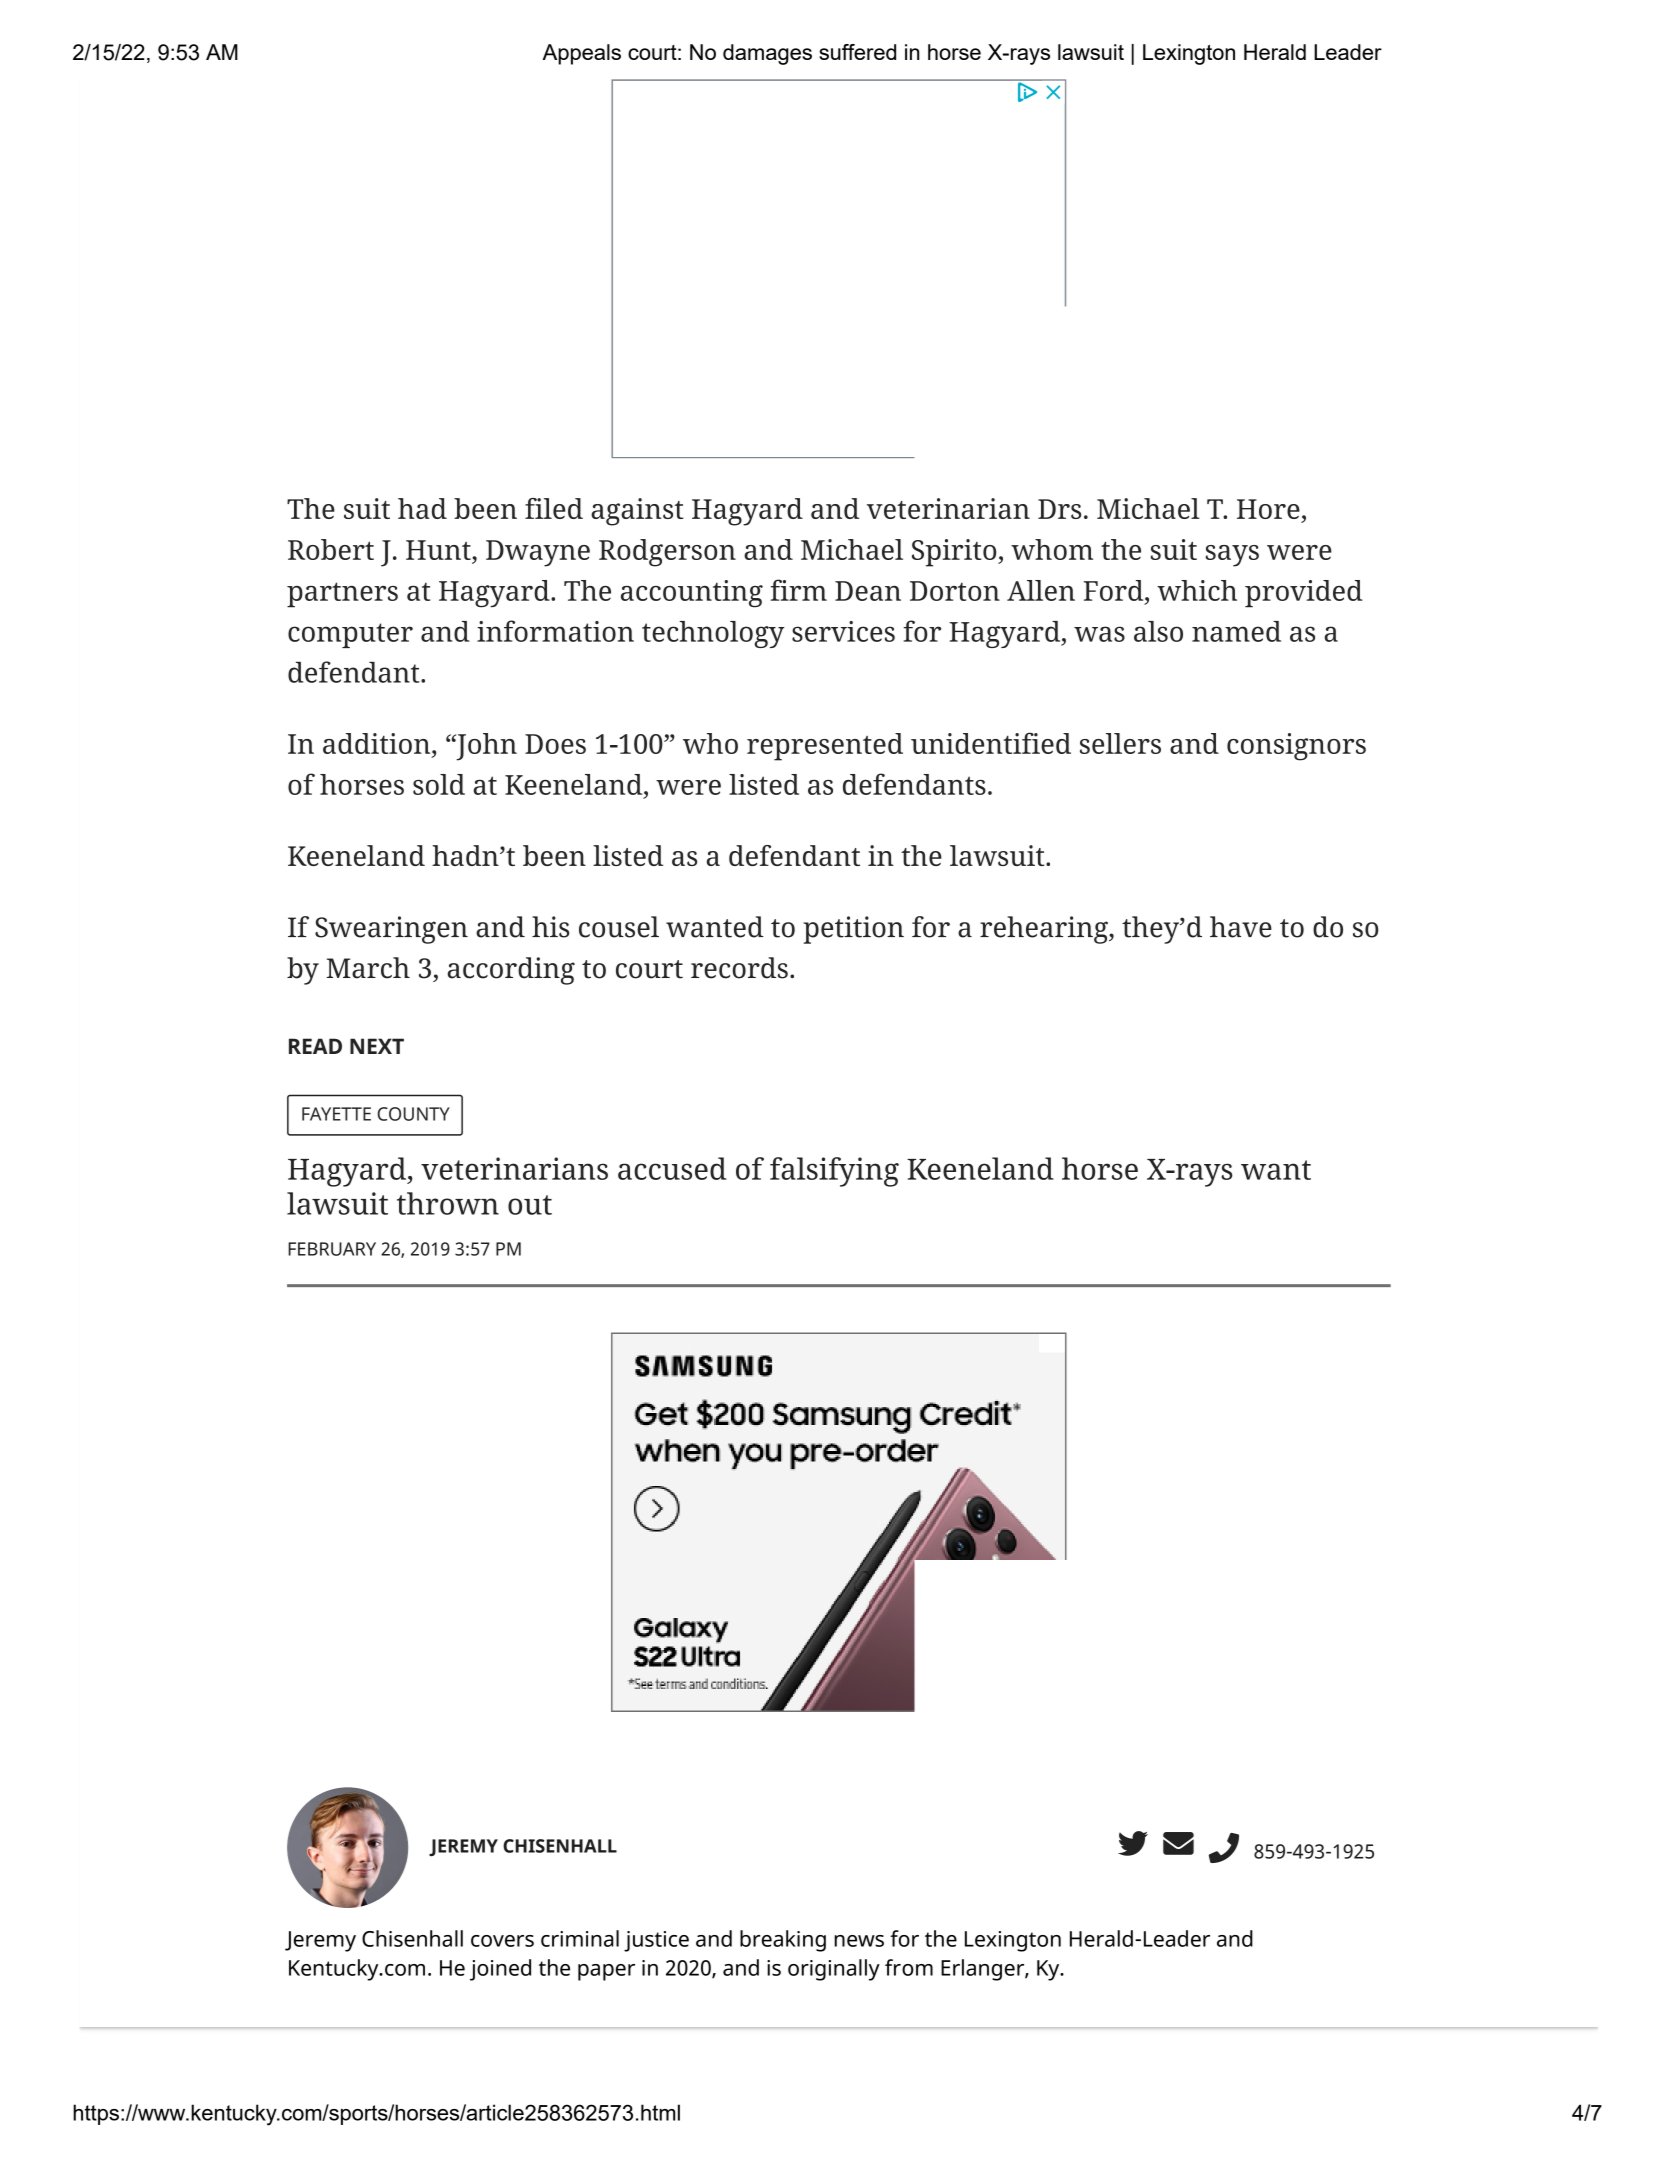 The height and width of the page is (2167, 1675). What do you see at coordinates (739, 968) in the page?
I see `records` at bounding box center [739, 968].
